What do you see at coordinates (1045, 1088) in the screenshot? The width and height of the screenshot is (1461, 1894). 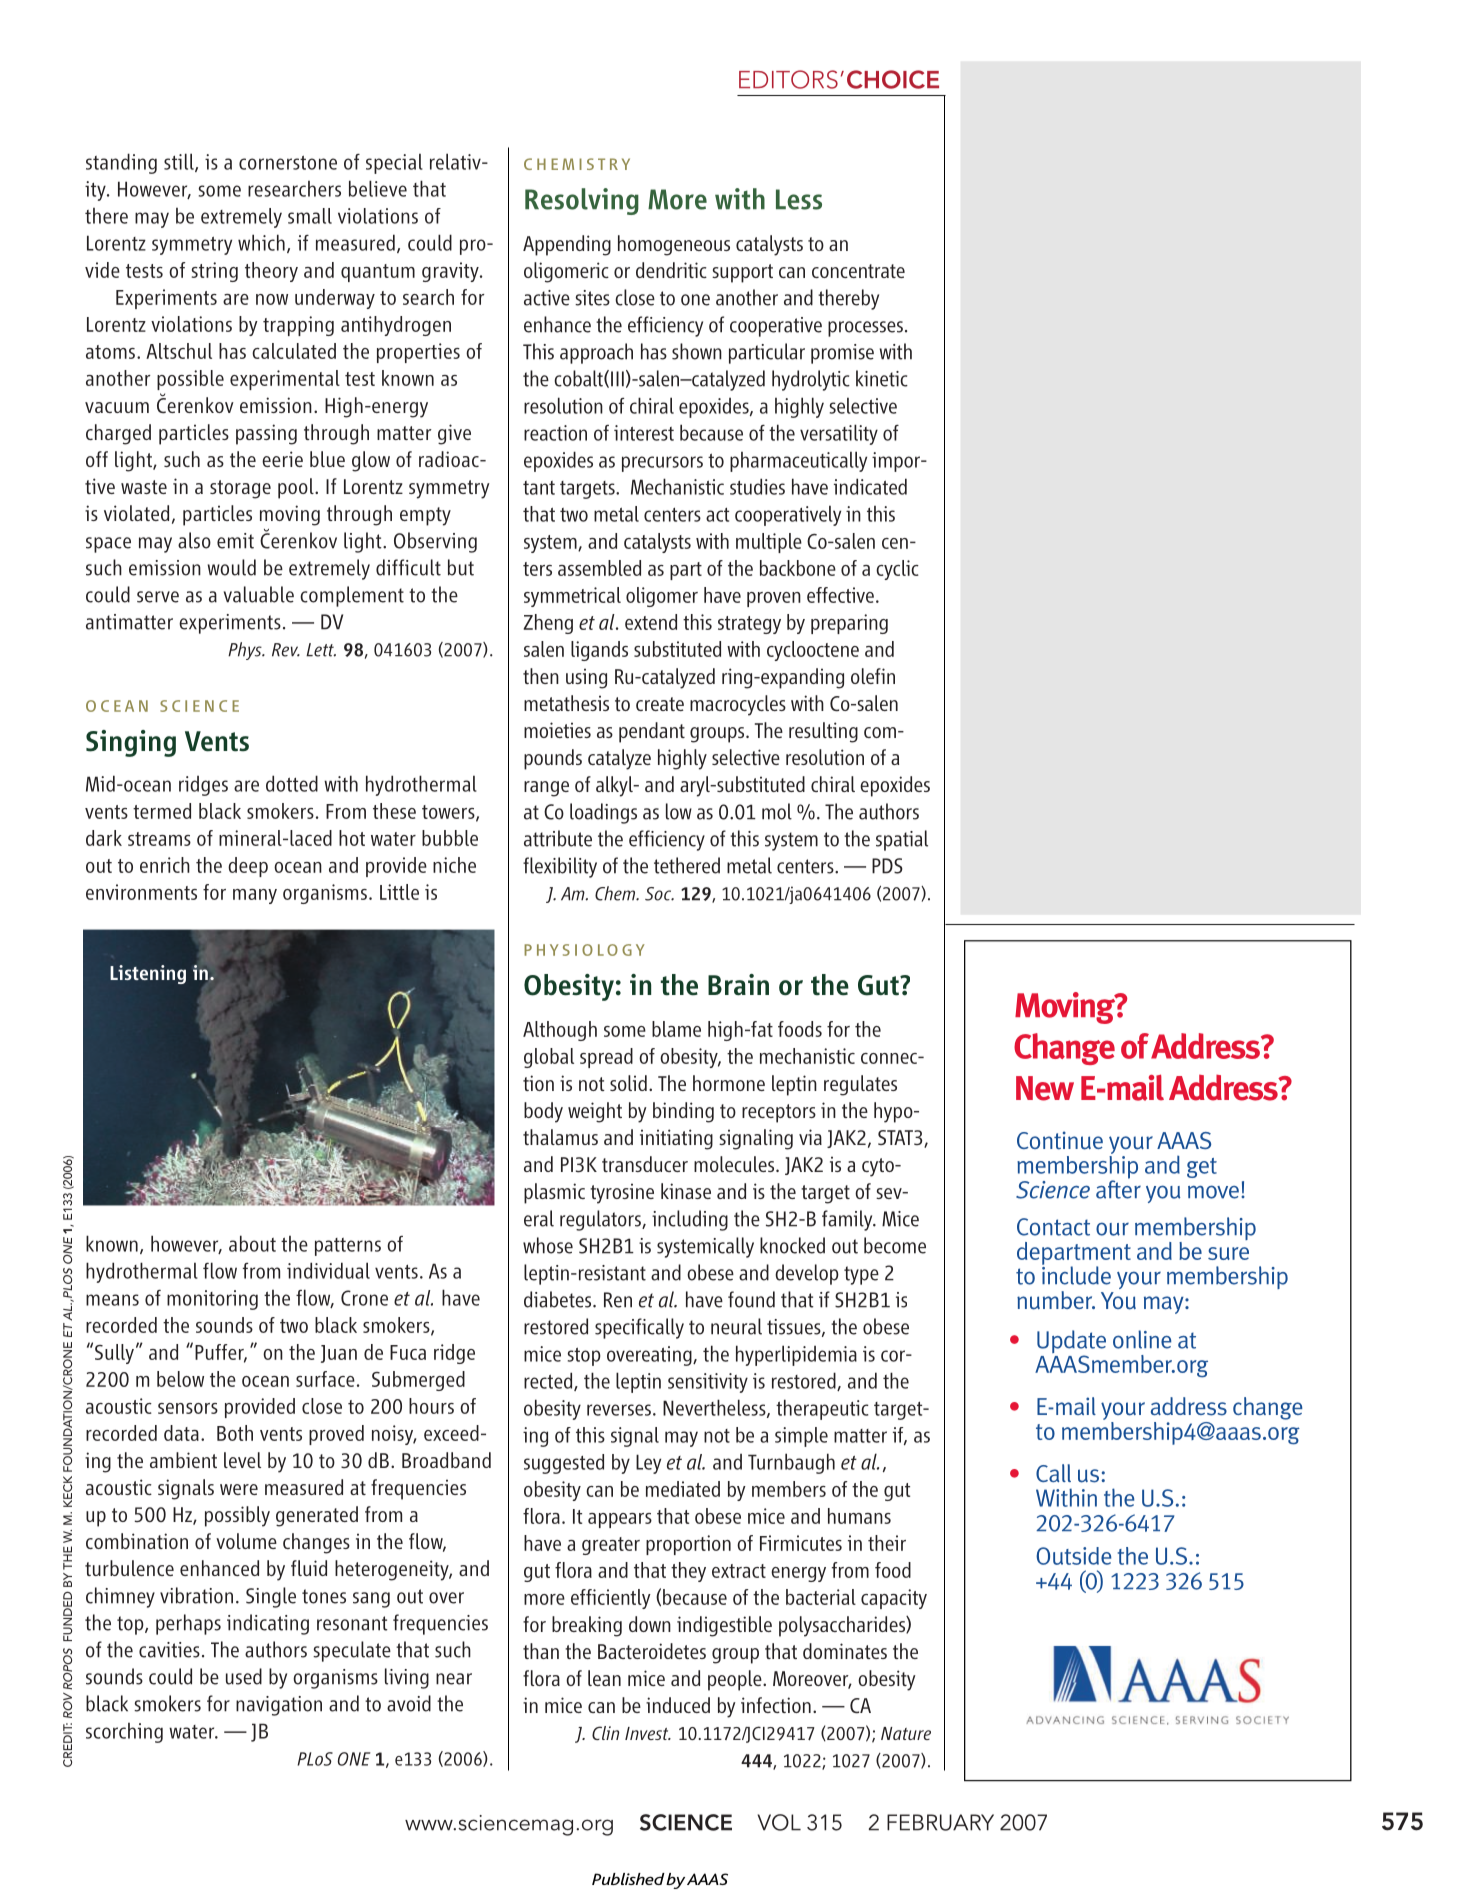 I see `New` at bounding box center [1045, 1088].
